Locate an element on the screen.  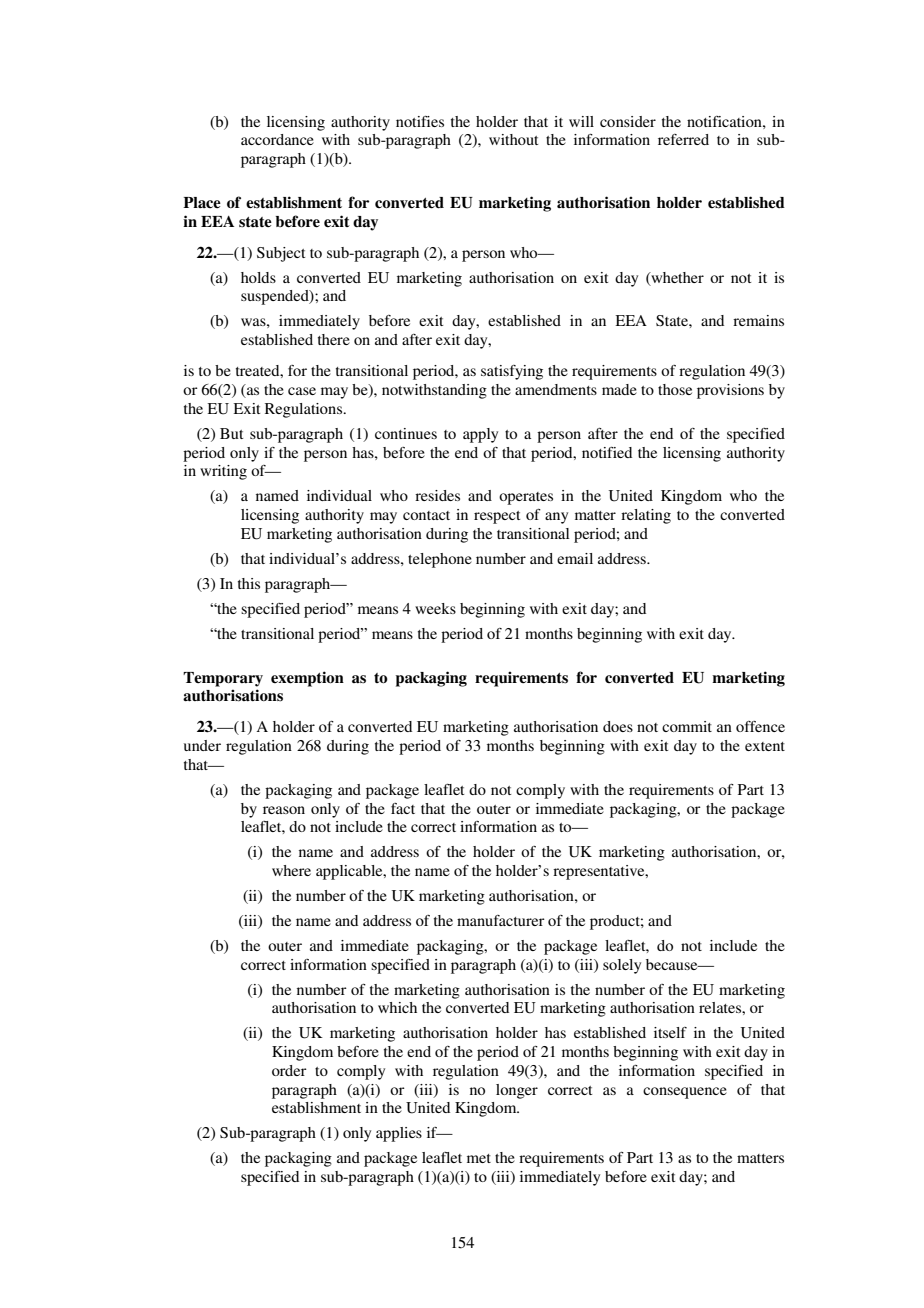
commit is located at coordinates (687, 726).
